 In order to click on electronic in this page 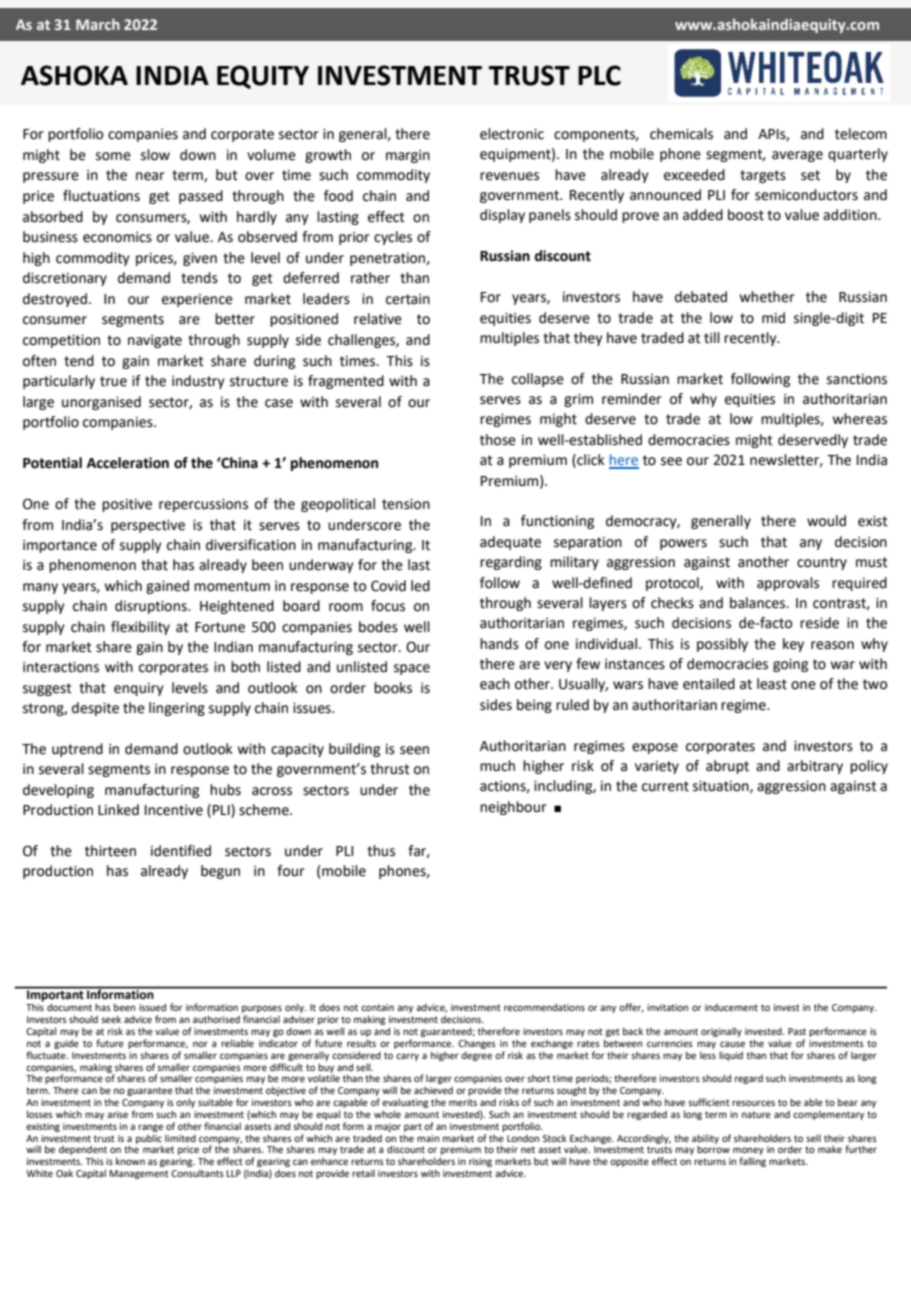, I will do `click(512, 134)`.
